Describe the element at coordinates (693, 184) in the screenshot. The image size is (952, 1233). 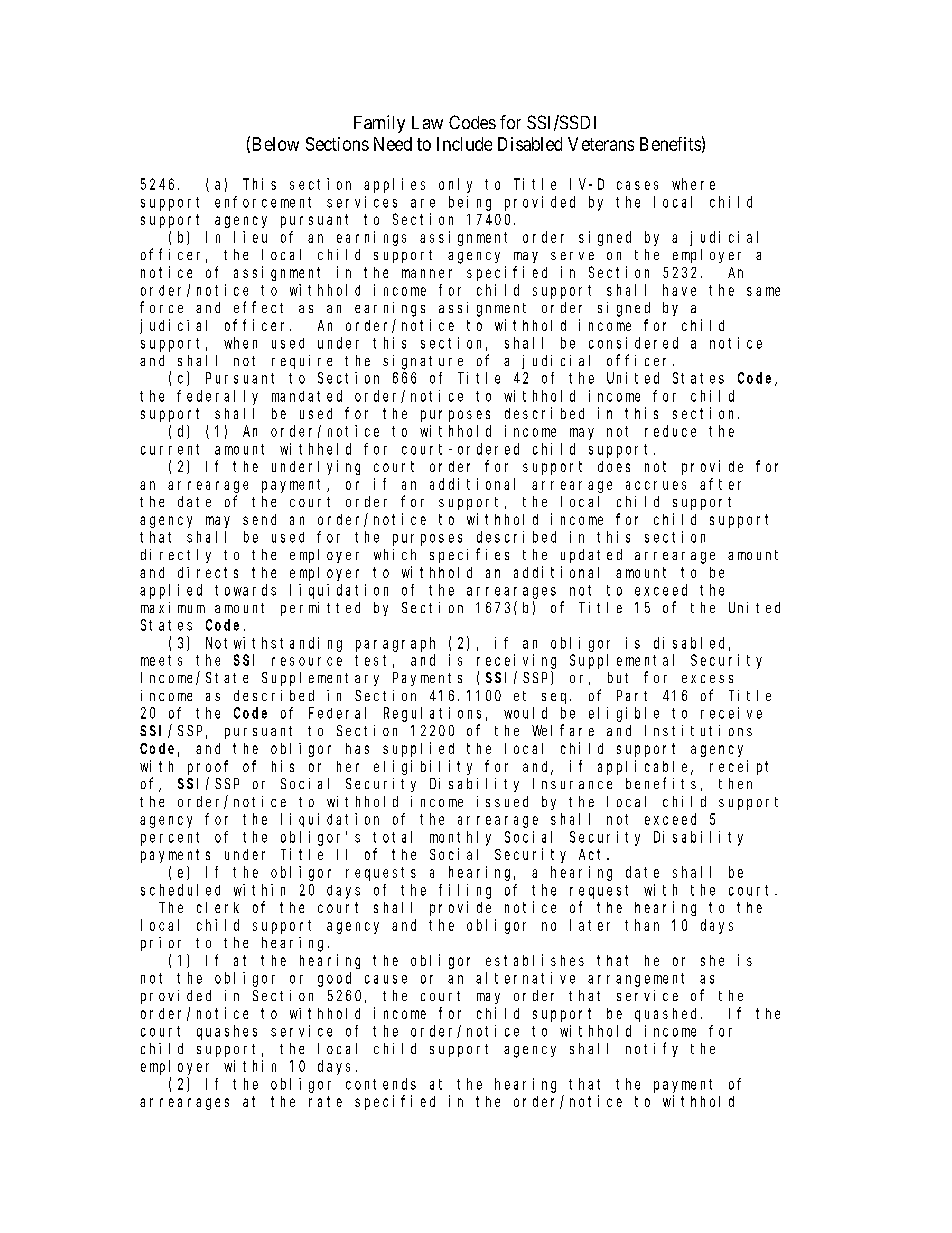
I see `where` at that location.
